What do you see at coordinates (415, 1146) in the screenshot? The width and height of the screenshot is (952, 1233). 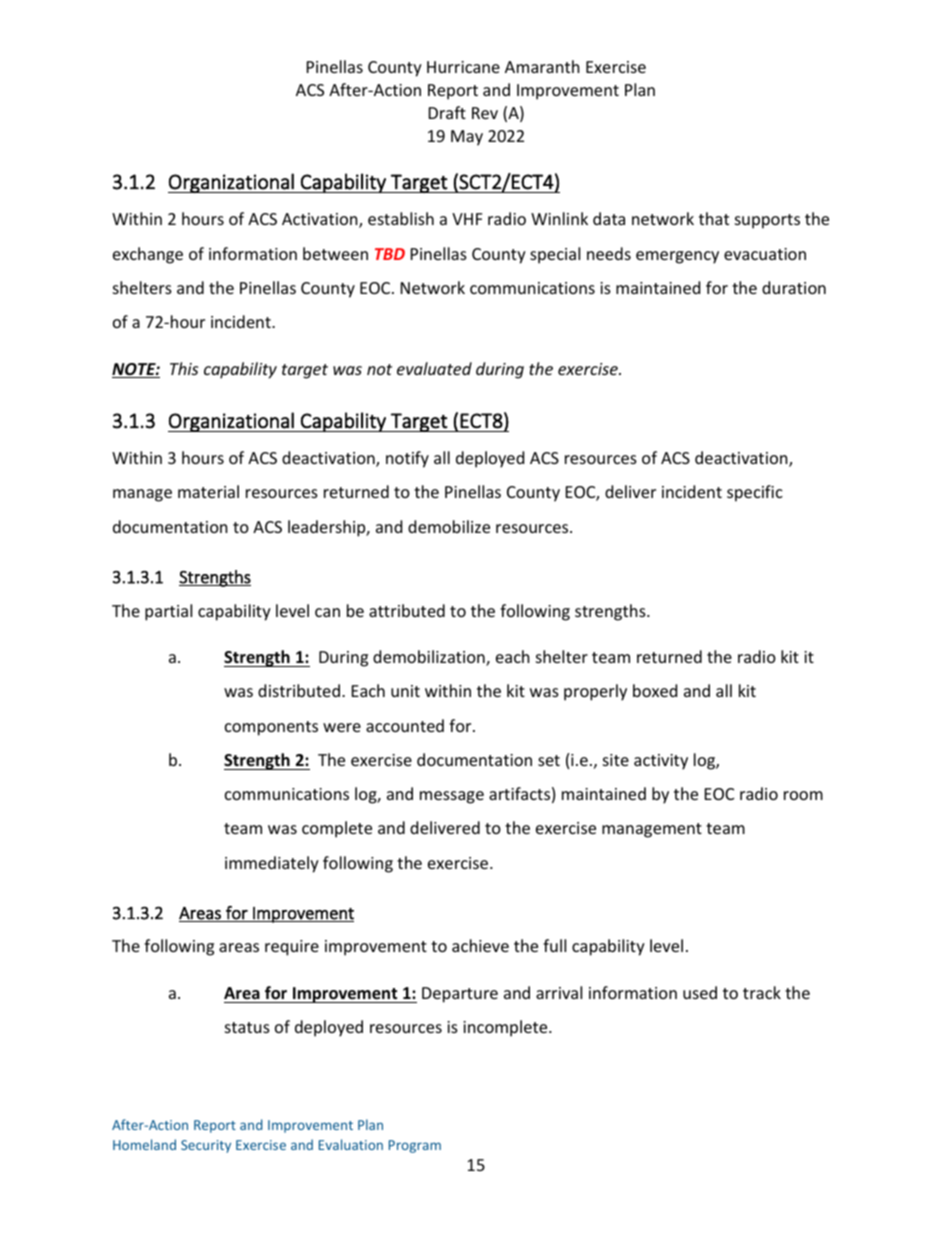 I see `Program` at bounding box center [415, 1146].
